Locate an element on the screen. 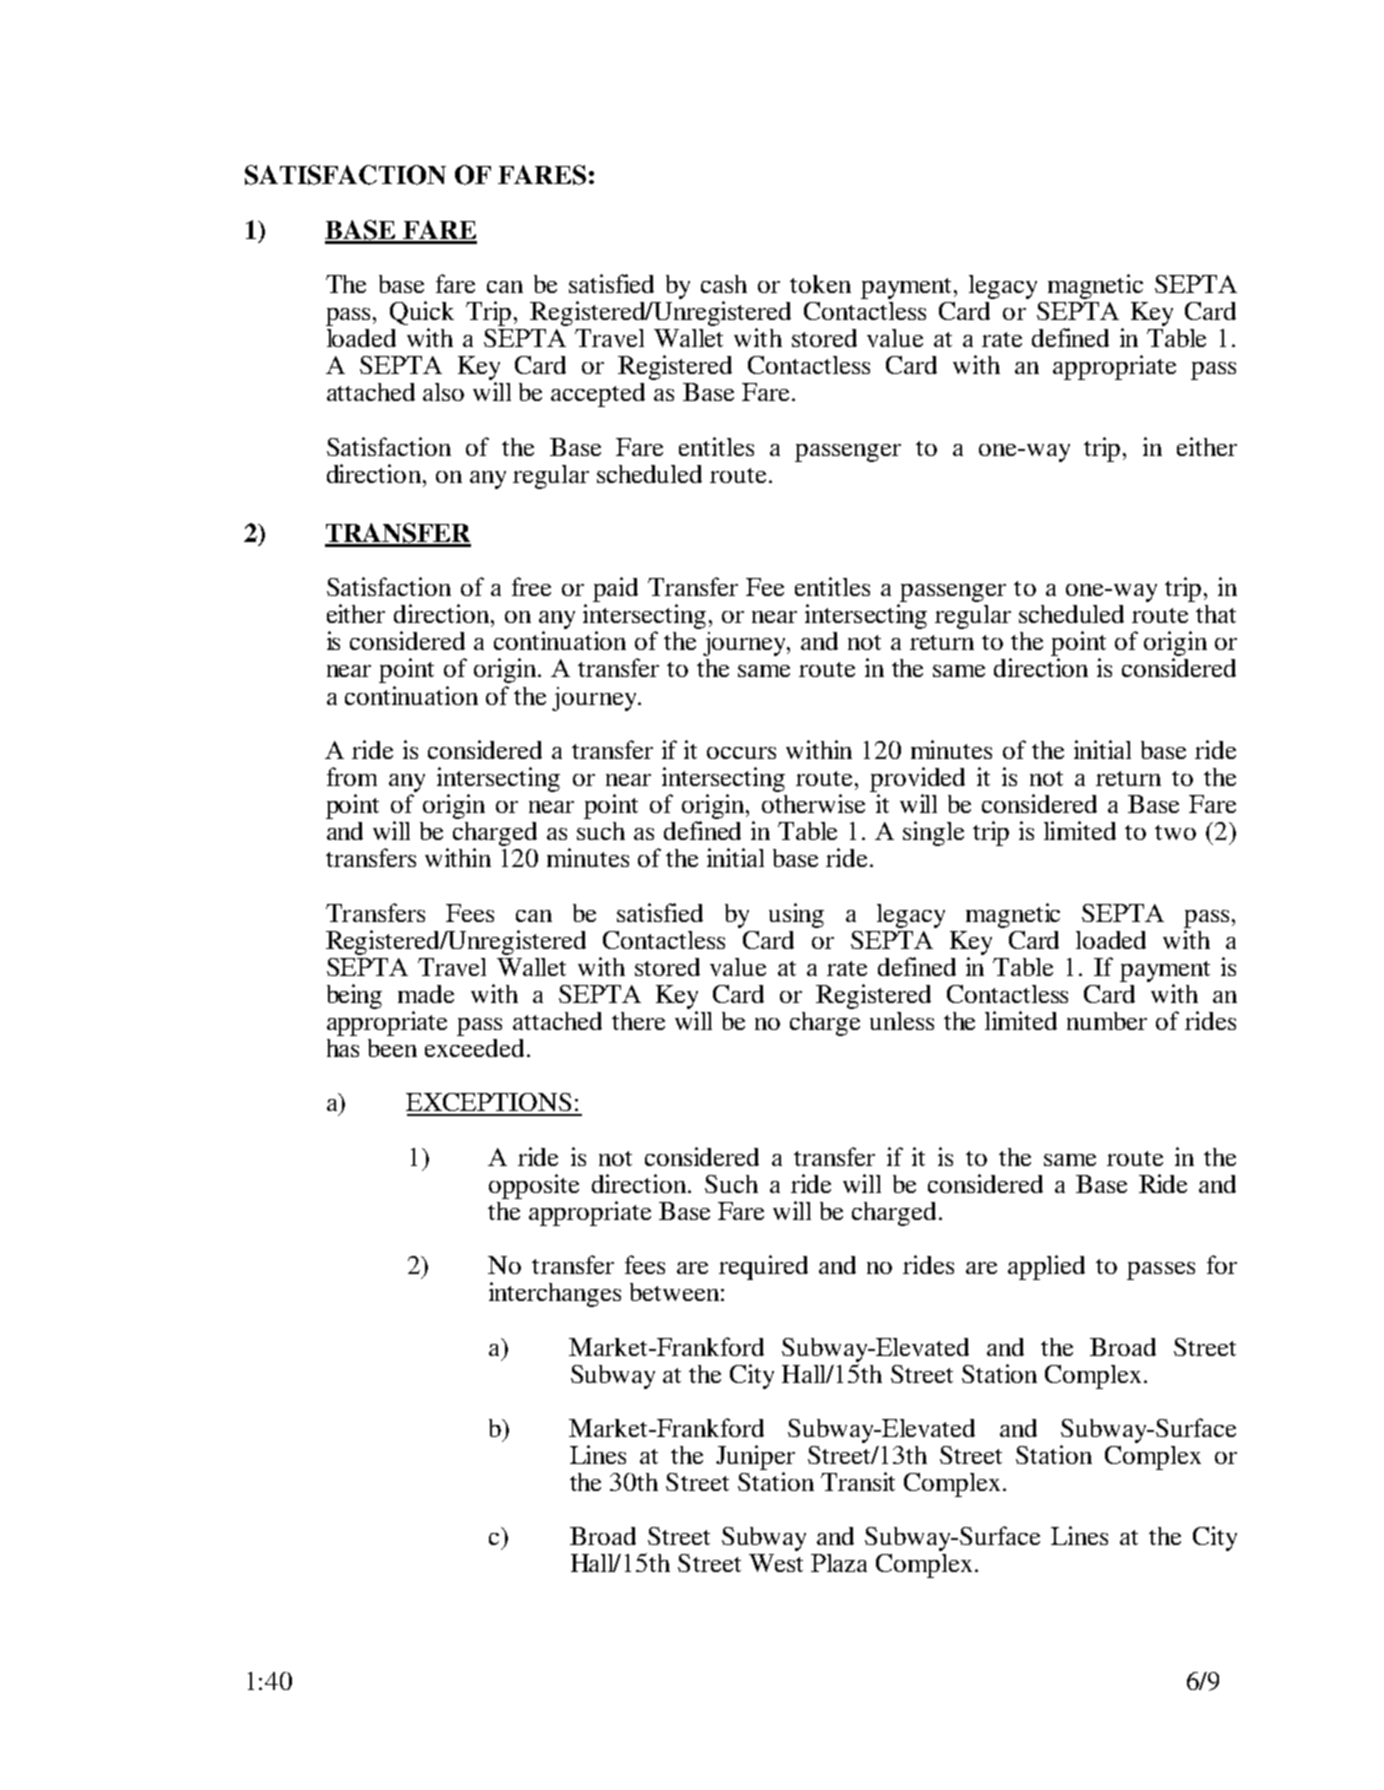  free is located at coordinates (531, 586).
